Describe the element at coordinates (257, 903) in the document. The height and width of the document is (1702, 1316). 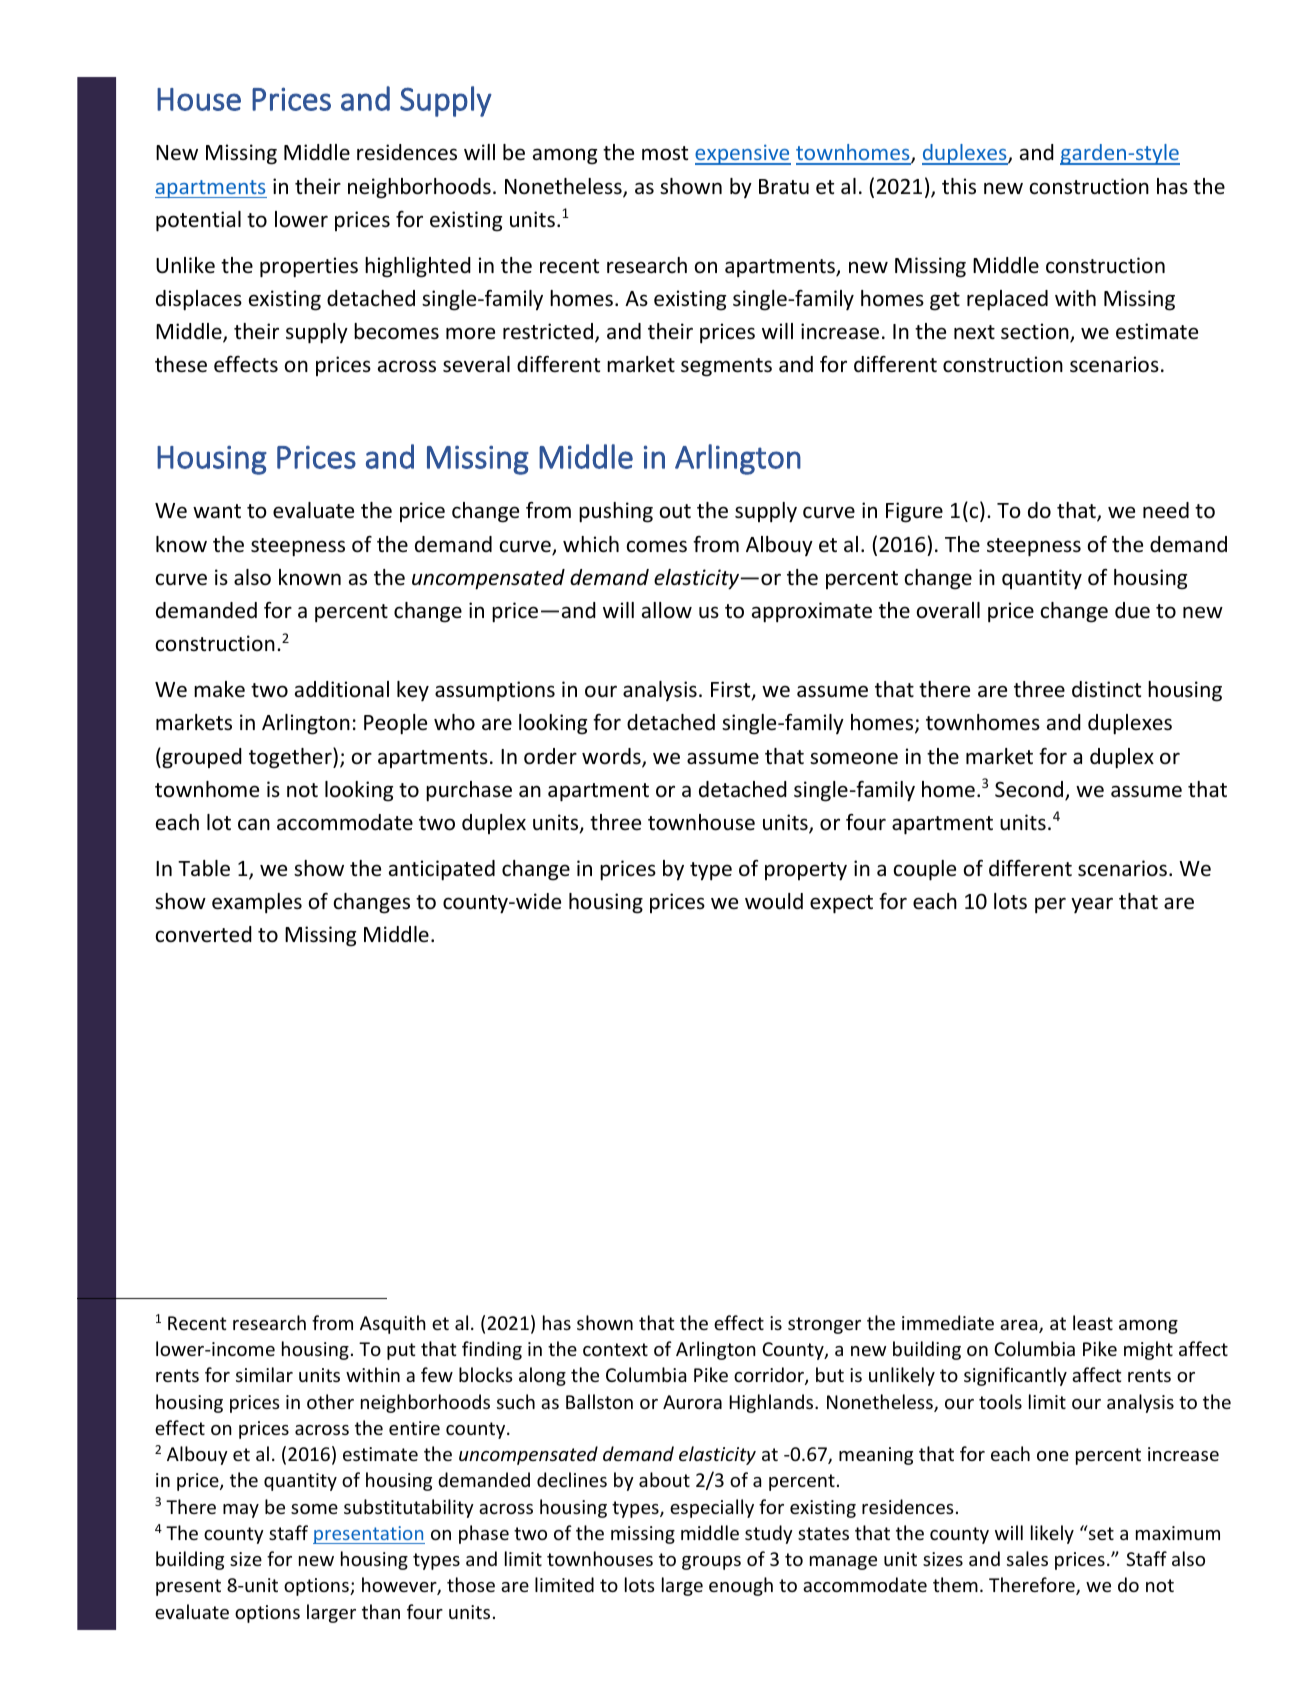
I see `examples` at that location.
